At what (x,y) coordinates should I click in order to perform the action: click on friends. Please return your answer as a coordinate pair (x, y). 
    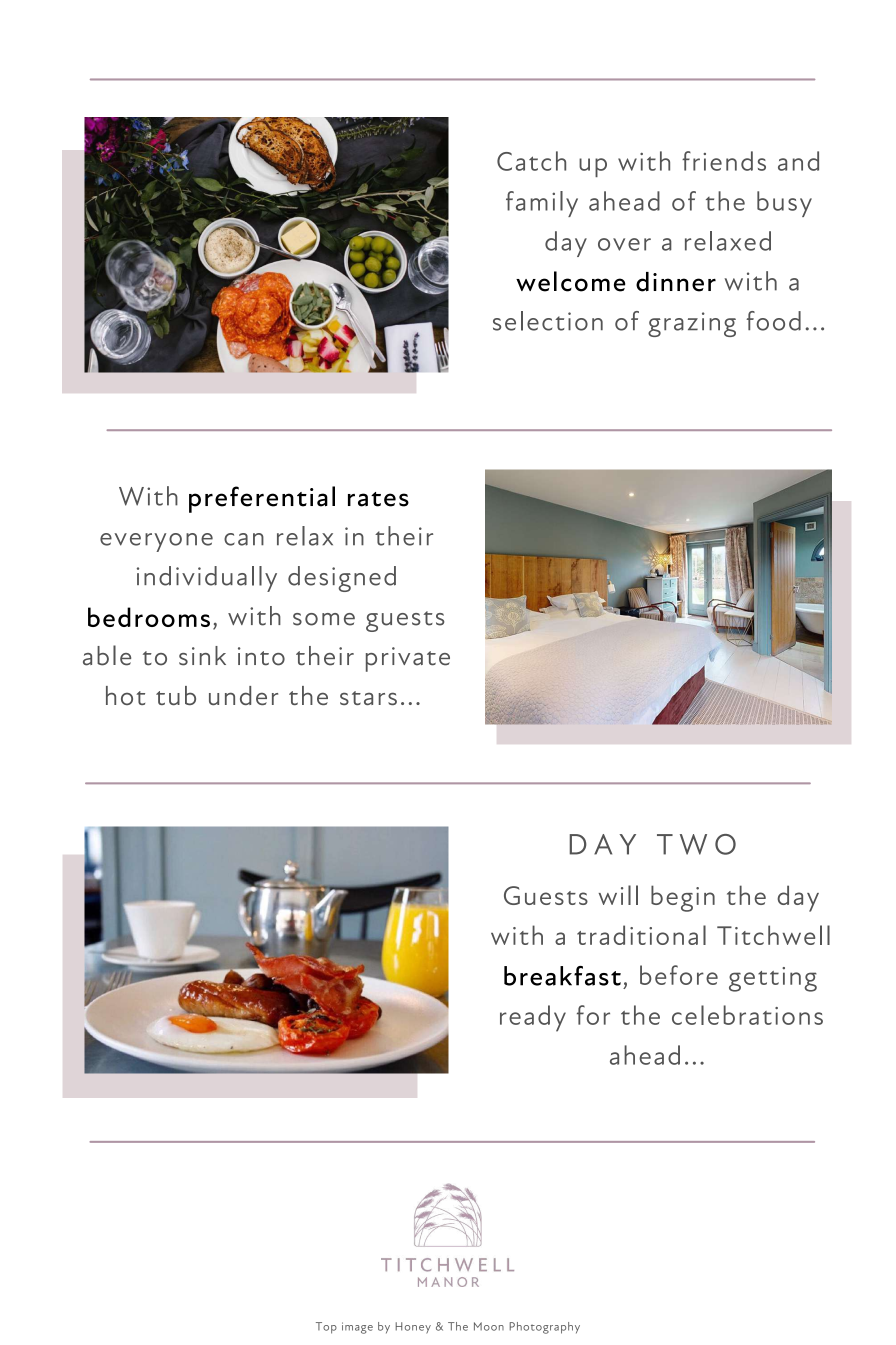
    Looking at the image, I should click on (724, 161).
